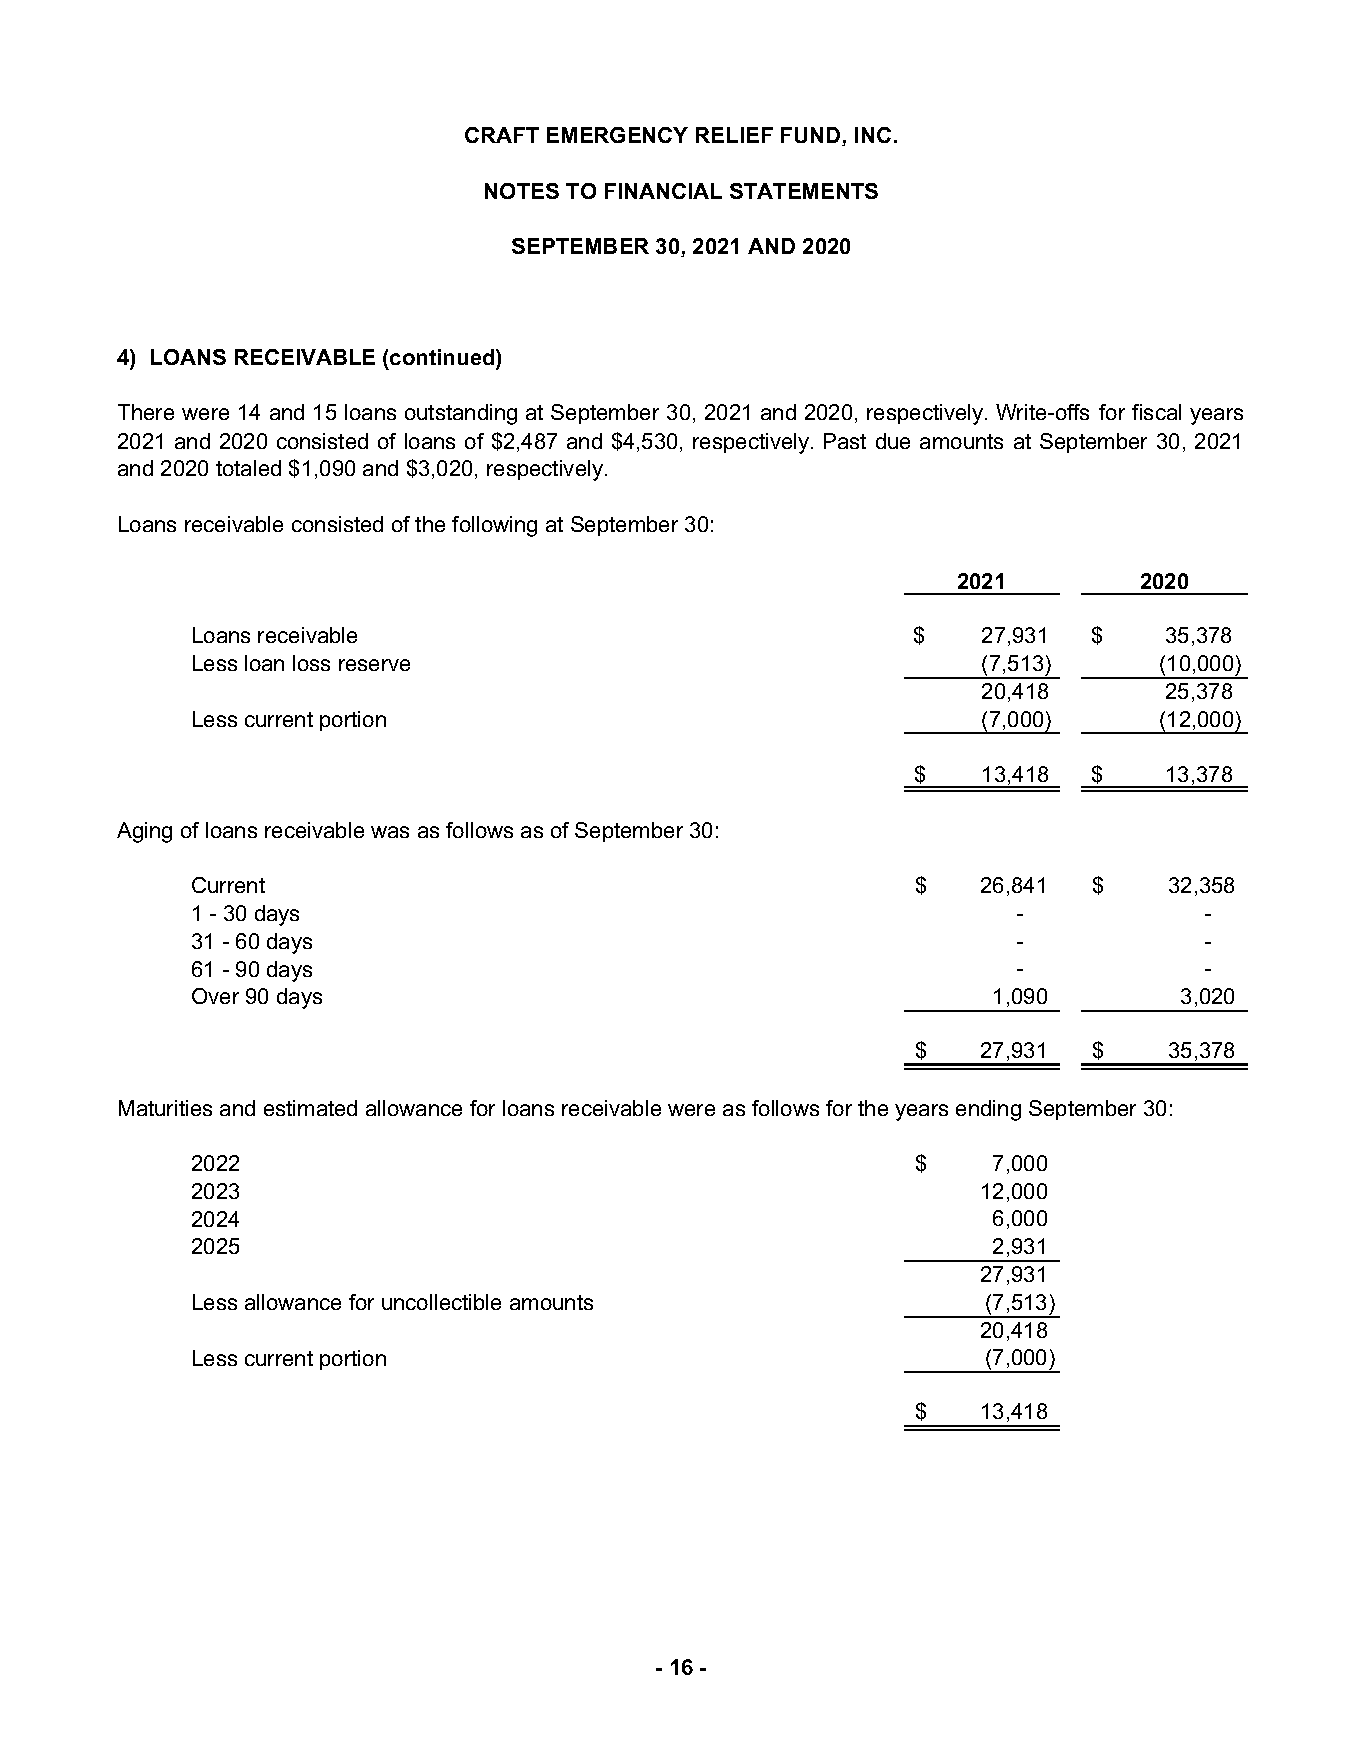 The width and height of the document is (1363, 1763). I want to click on loss, so click(311, 663).
